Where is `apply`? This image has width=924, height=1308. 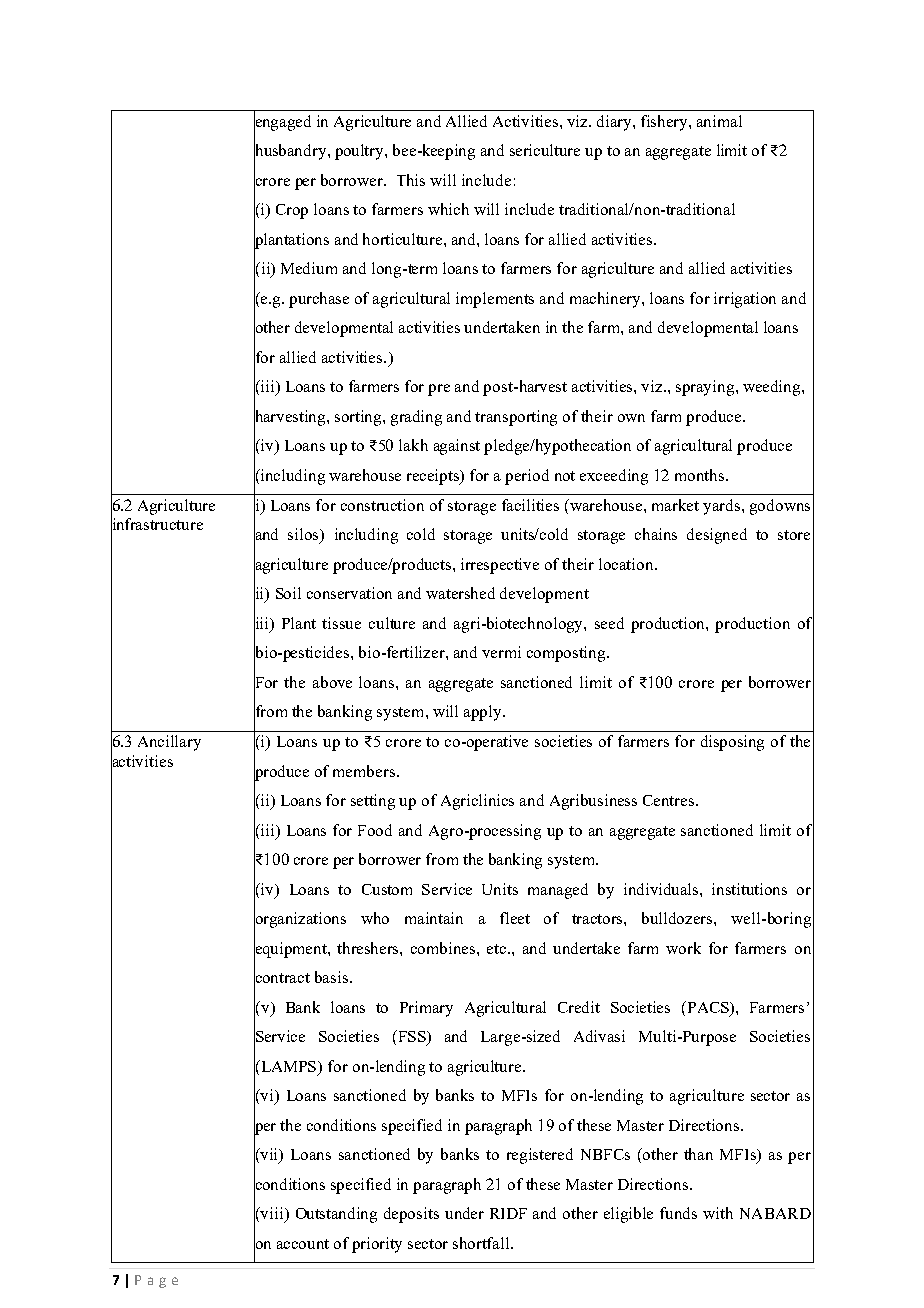 apply is located at coordinates (484, 713).
